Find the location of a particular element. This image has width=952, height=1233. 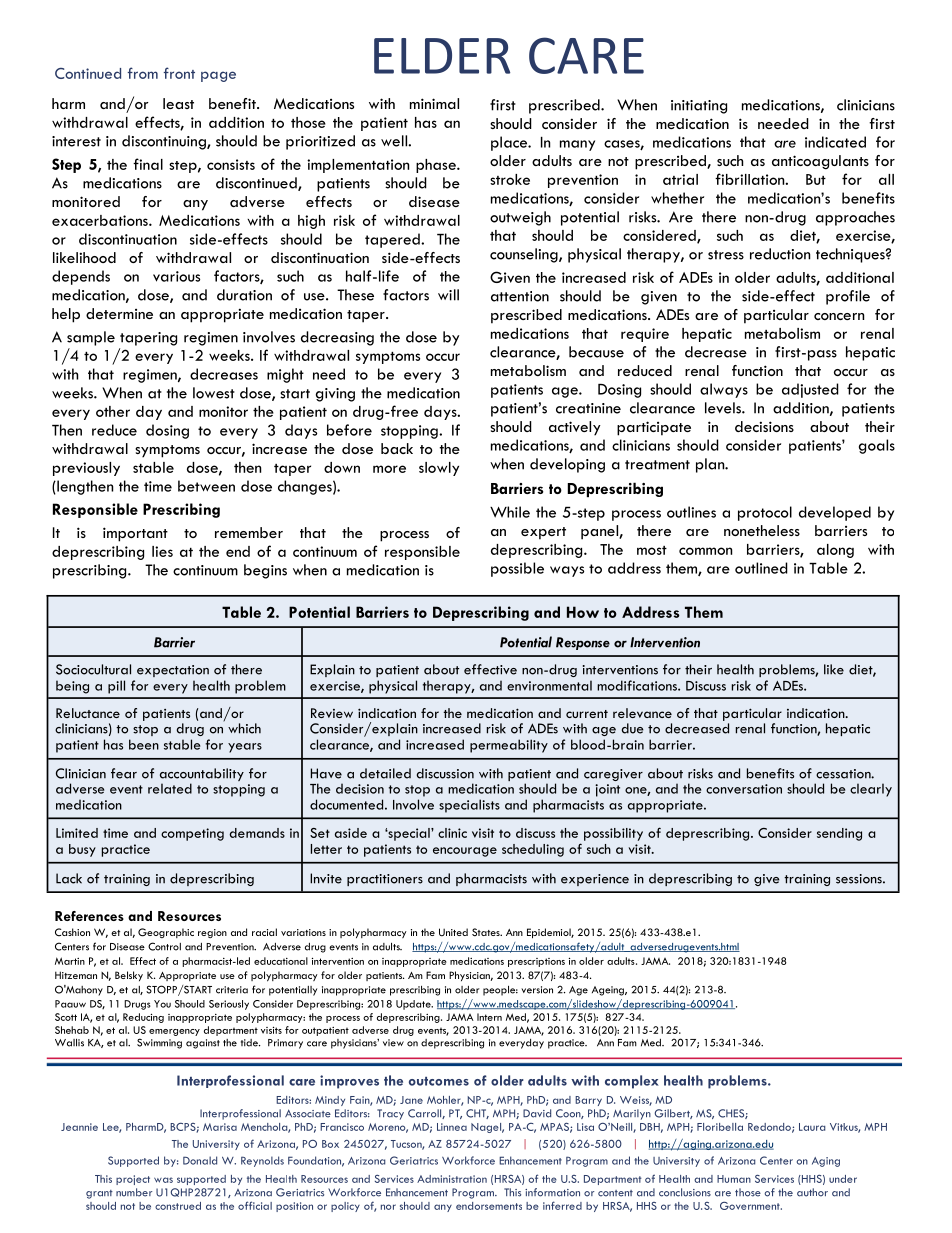

least is located at coordinates (178, 103).
